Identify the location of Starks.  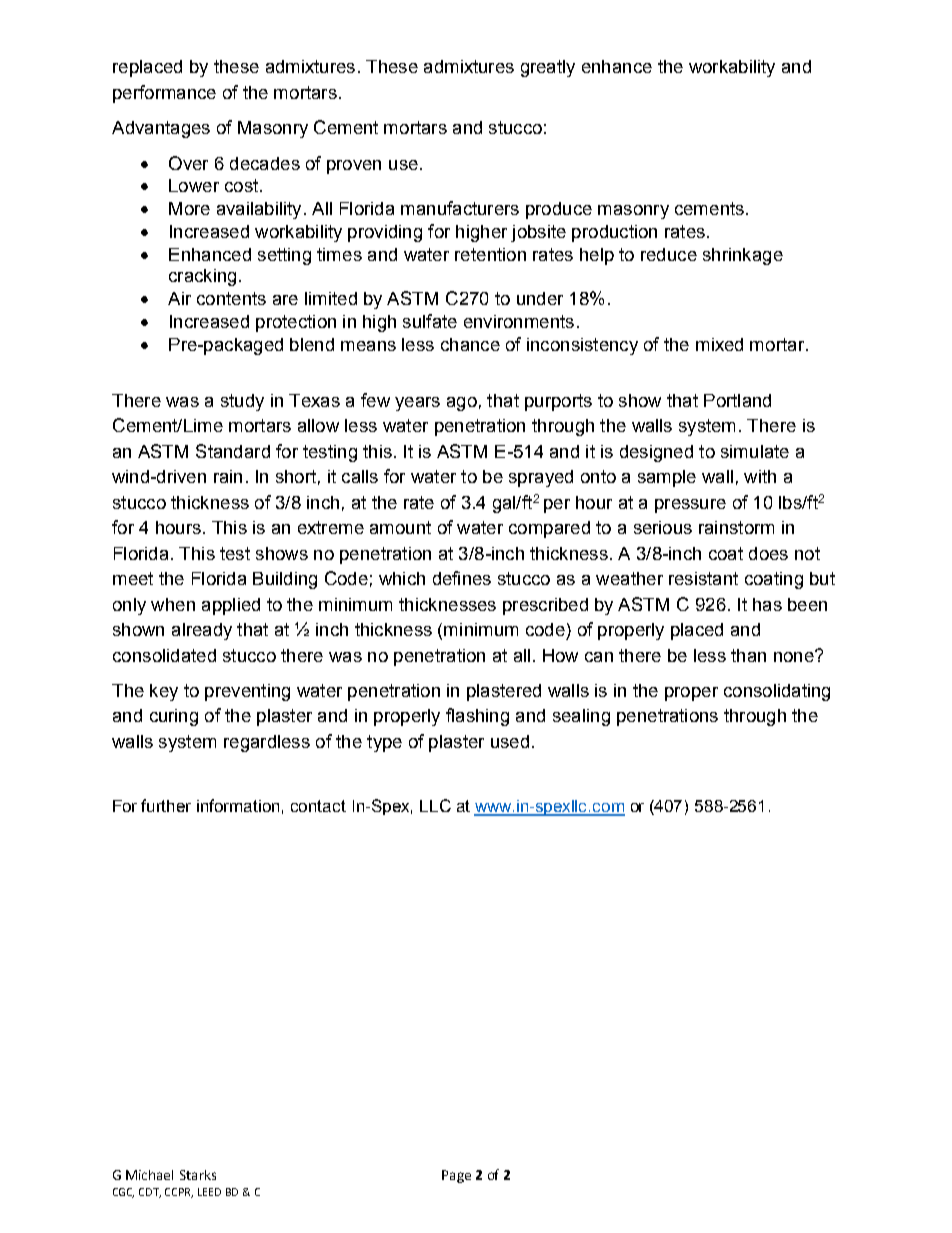
(198, 1175).
